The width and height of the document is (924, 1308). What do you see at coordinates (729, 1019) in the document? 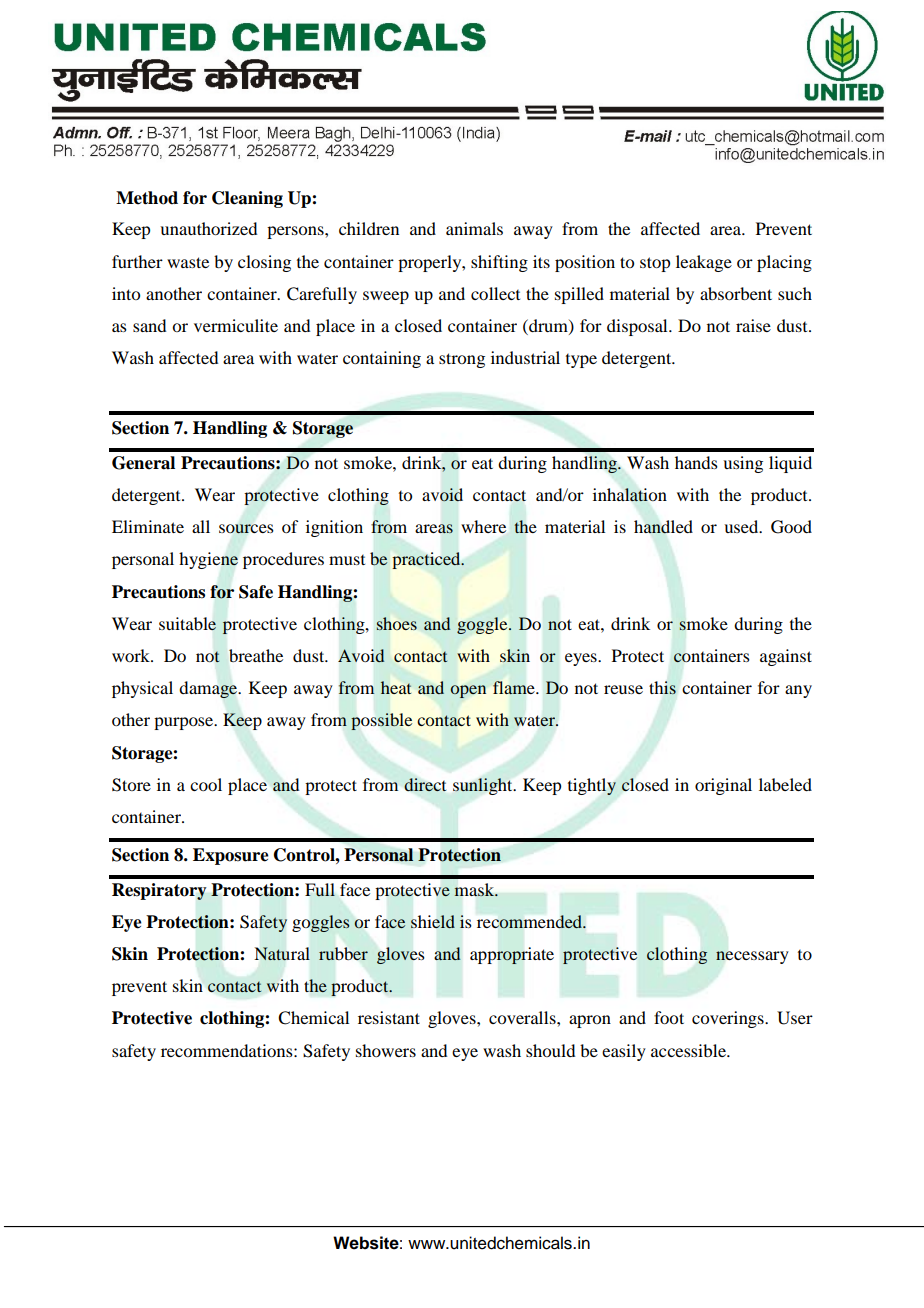
I see `coverings` at bounding box center [729, 1019].
